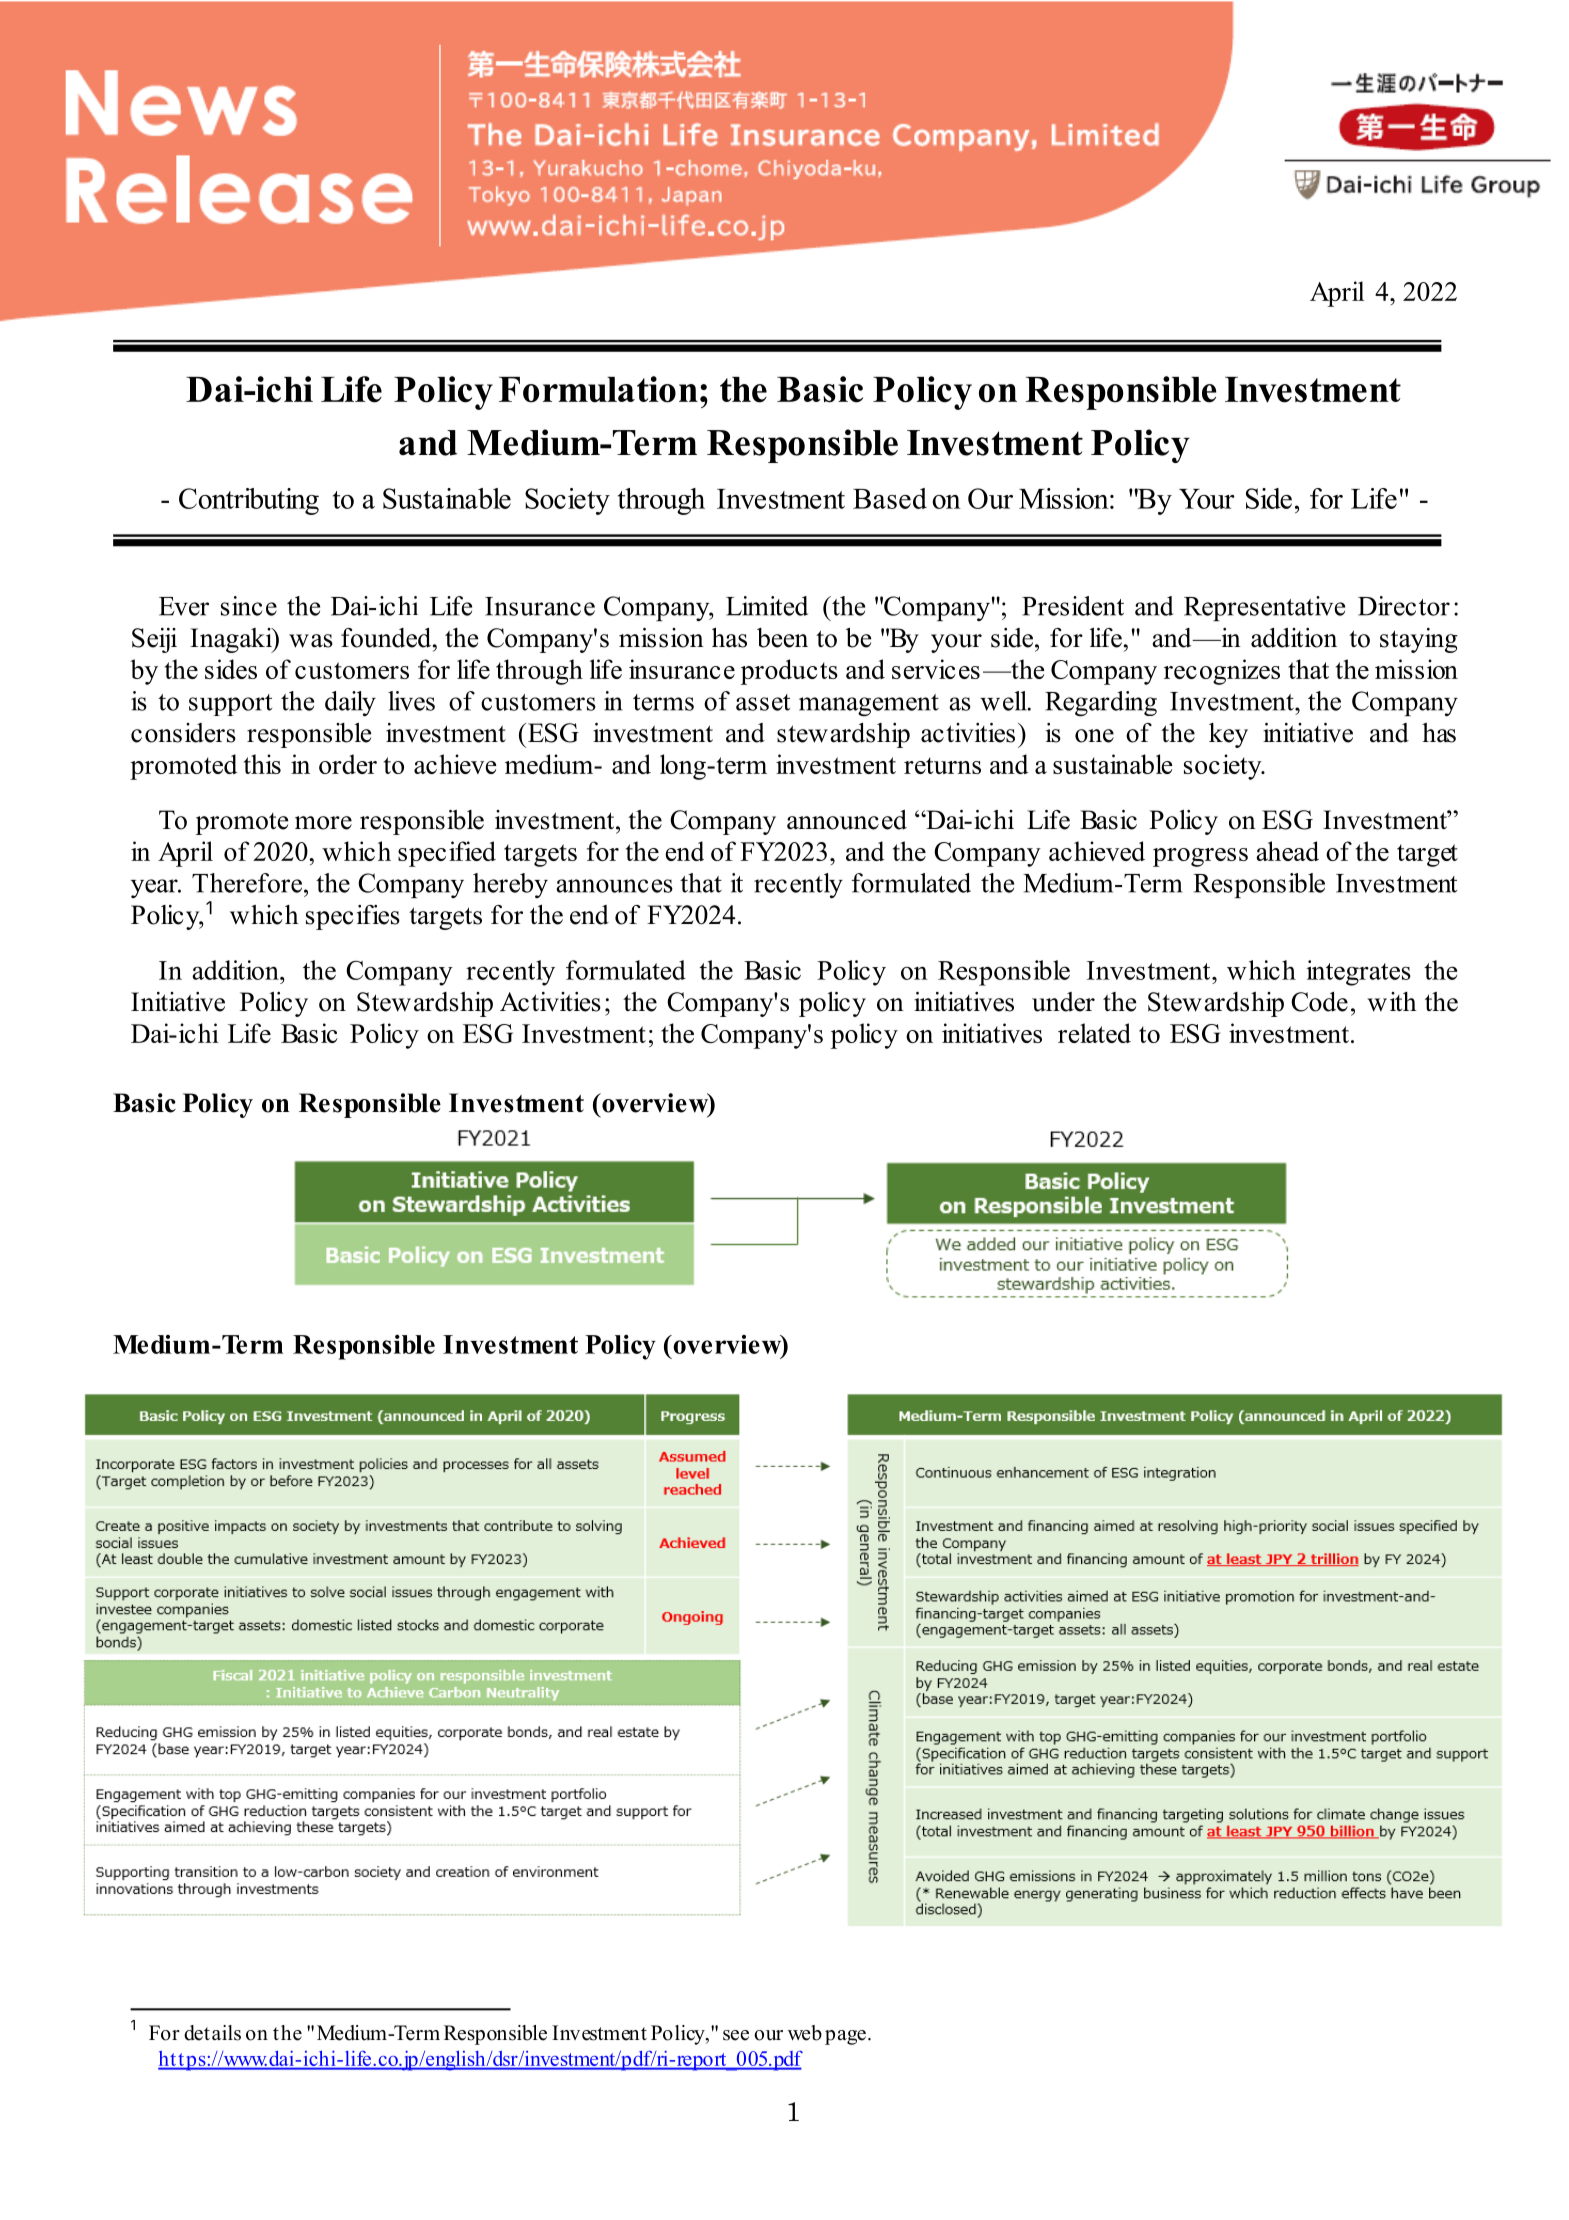 This screenshot has height=2220, width=1569. What do you see at coordinates (614, 886) in the screenshot?
I see `announces` at bounding box center [614, 886].
